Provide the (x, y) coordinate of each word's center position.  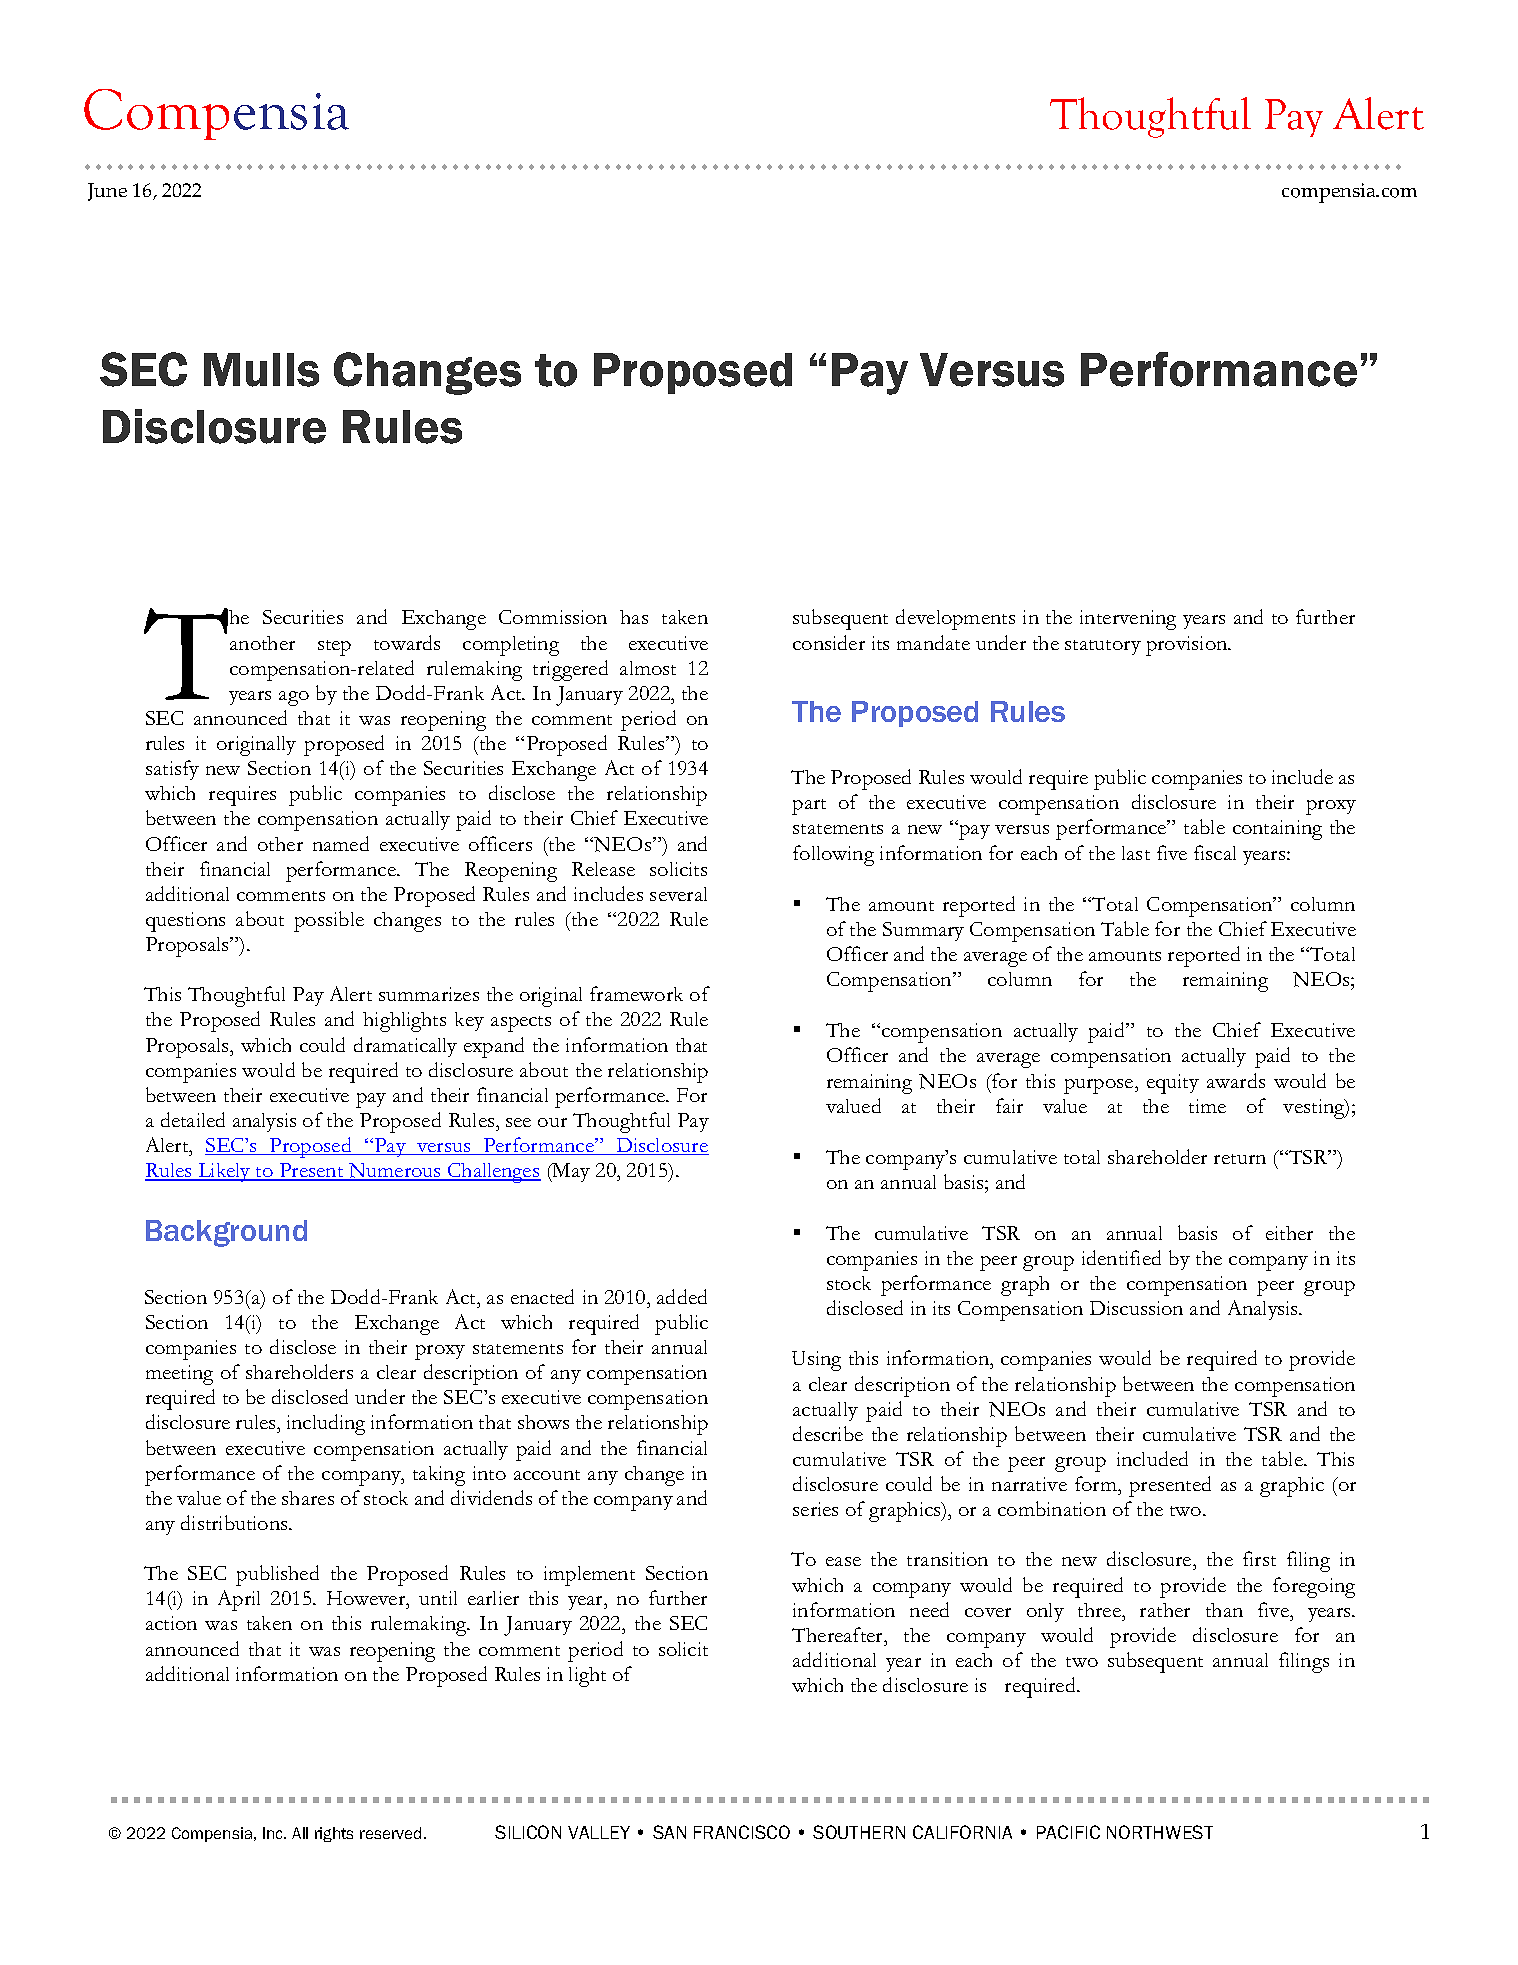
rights (334, 1834)
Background (226, 1233)
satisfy (172, 770)
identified (1121, 1257)
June (107, 192)
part (809, 807)
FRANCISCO (742, 1832)
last (1136, 853)
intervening (1128, 620)
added (682, 1296)
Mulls (261, 370)
